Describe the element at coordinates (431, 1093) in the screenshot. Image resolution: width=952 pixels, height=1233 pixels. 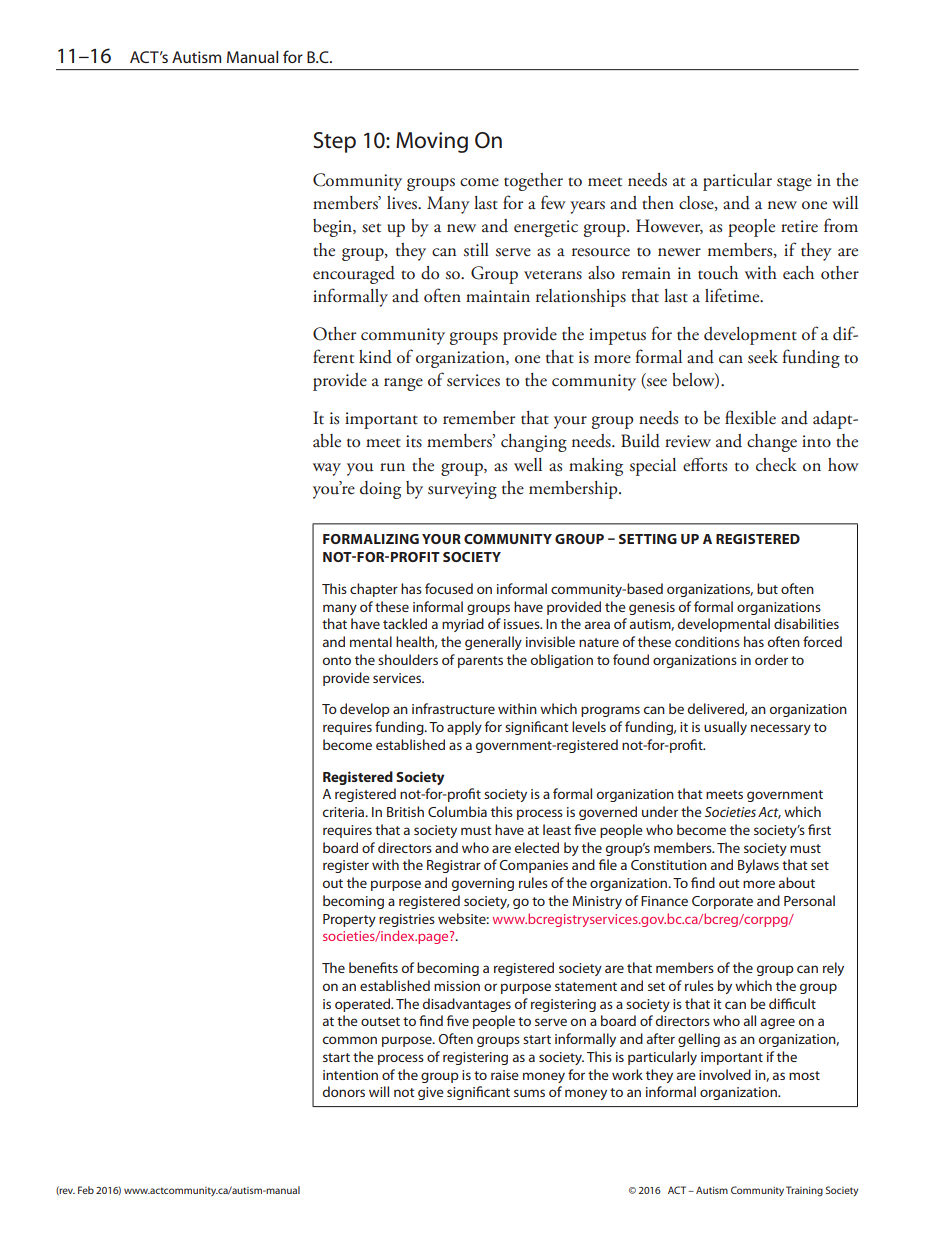
I see `give` at that location.
